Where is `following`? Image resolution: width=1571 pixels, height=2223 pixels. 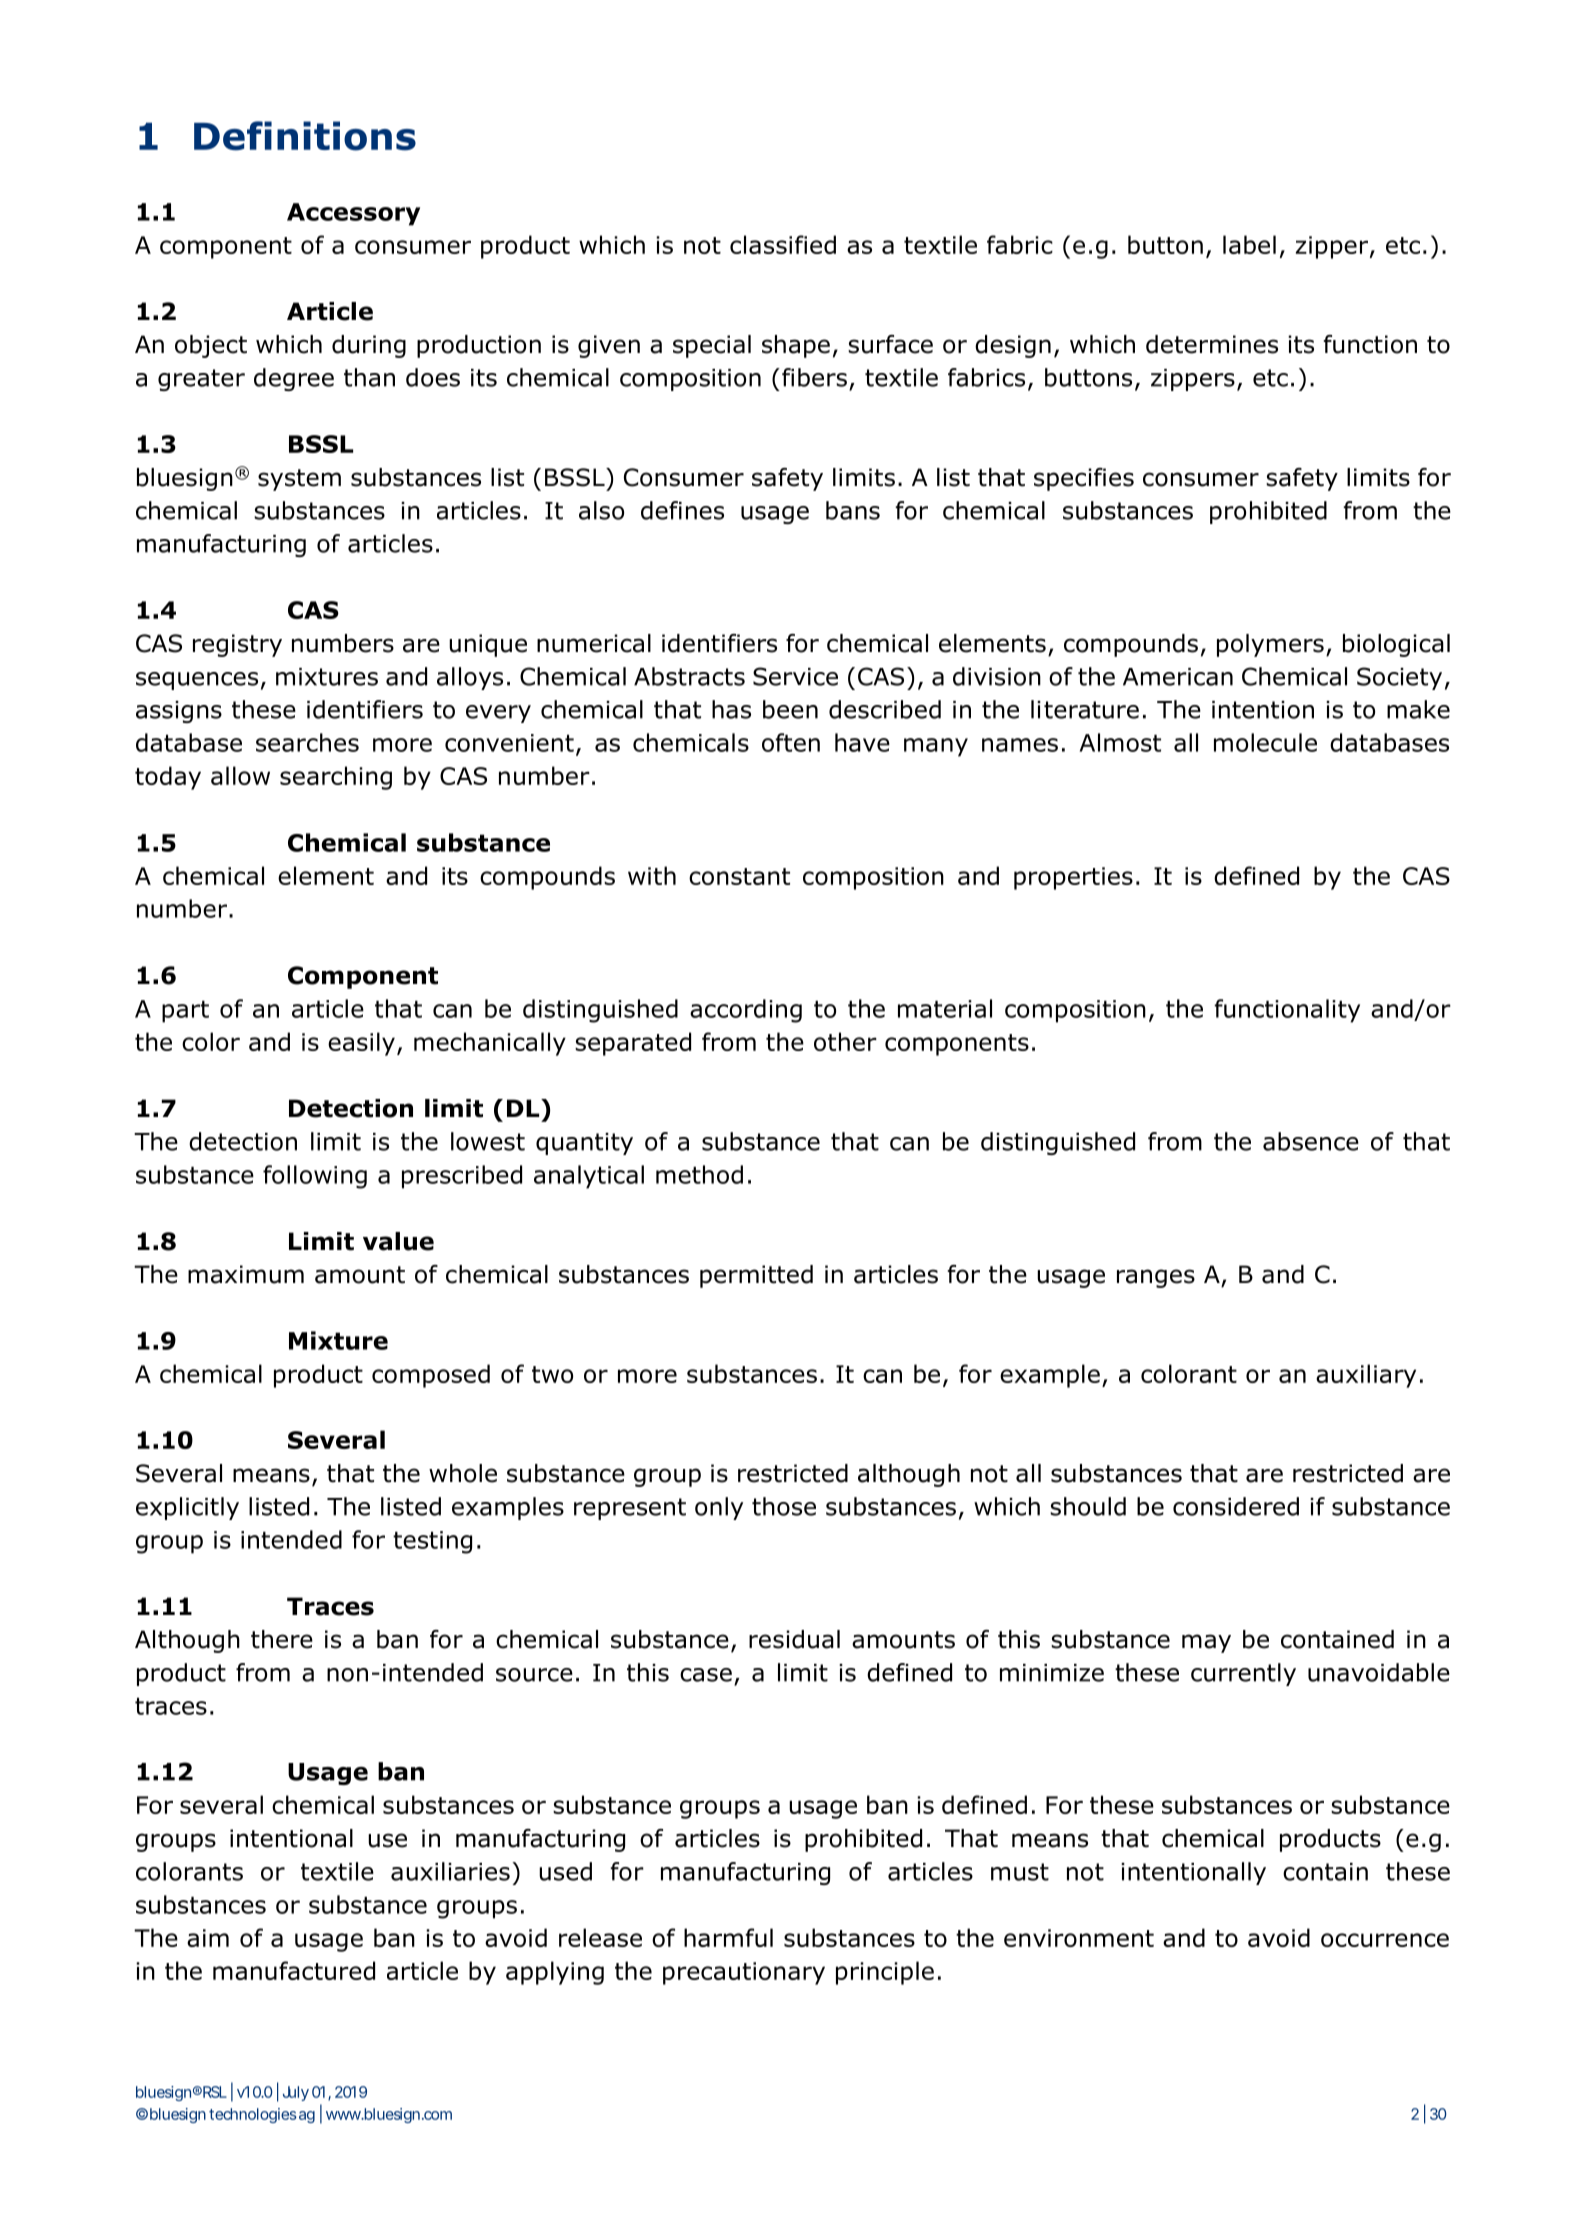
following is located at coordinates (315, 1177).
